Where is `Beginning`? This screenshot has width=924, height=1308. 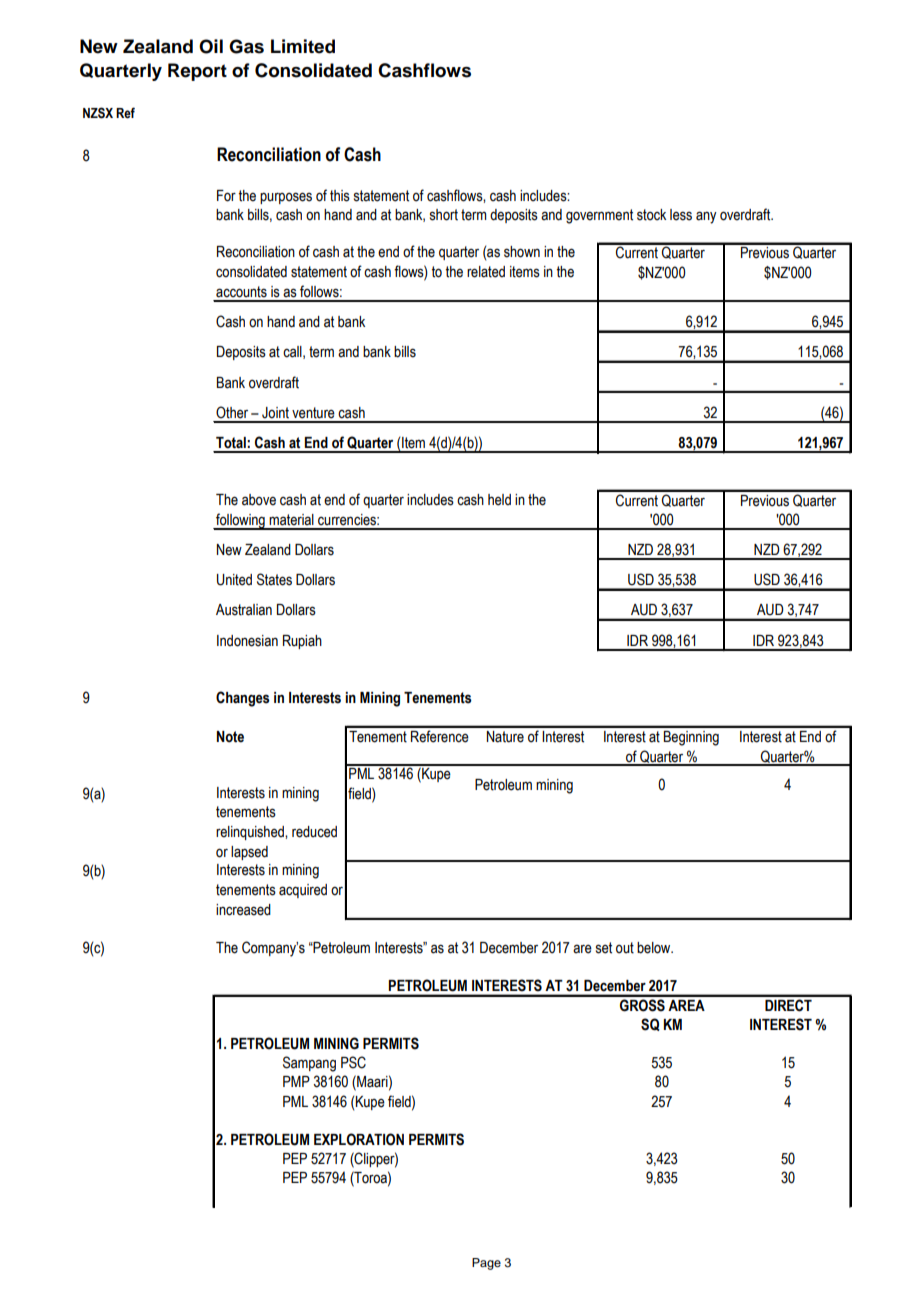
Beginning is located at coordinates (691, 738).
